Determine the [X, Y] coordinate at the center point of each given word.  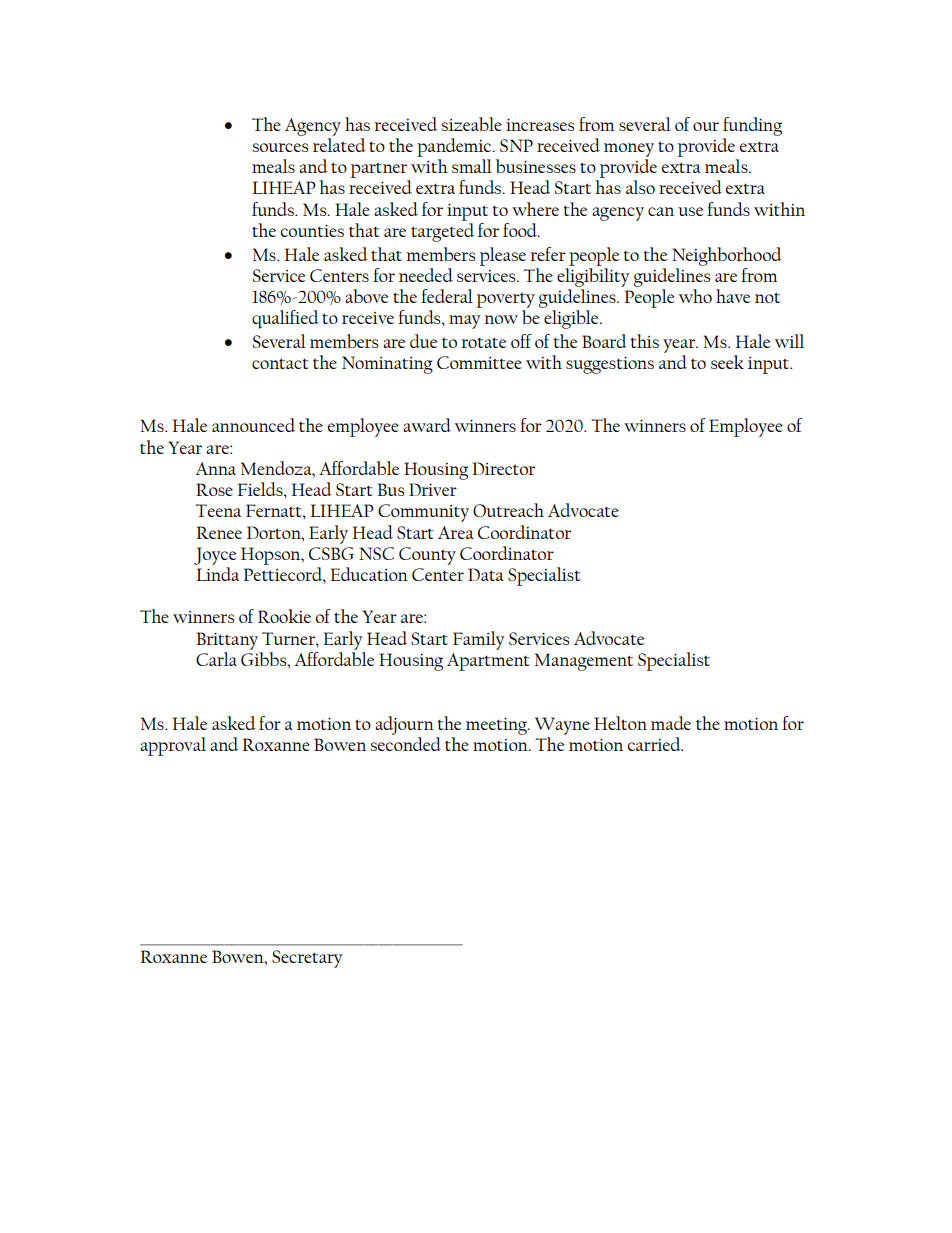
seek [727, 362]
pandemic [455, 147]
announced [253, 425]
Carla [216, 659]
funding [752, 126]
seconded [405, 742]
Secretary [307, 959]
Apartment [488, 662]
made [671, 723]
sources [280, 147]
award [427, 425]
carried [655, 744]
